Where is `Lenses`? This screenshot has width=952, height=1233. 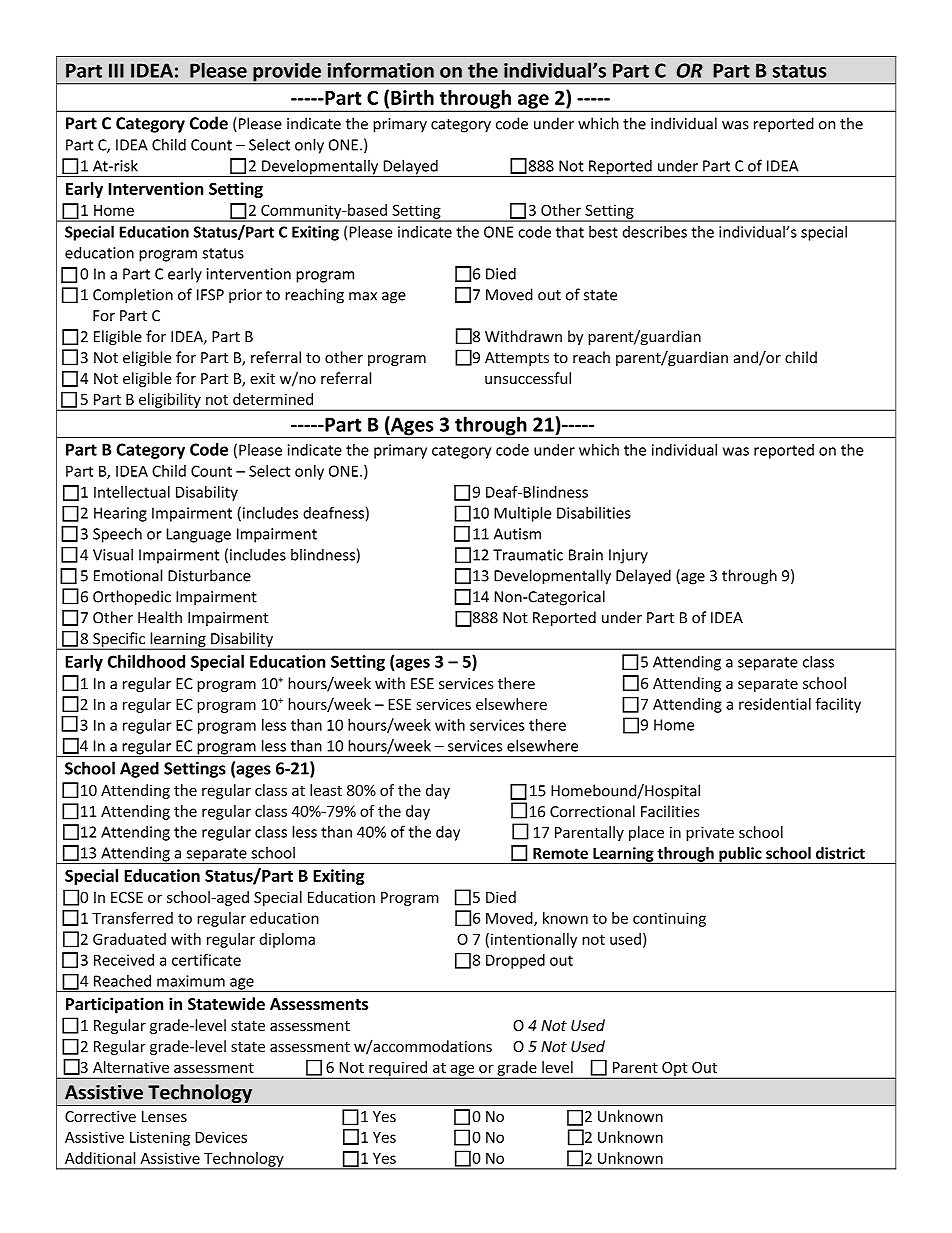 Lenses is located at coordinates (164, 1116).
